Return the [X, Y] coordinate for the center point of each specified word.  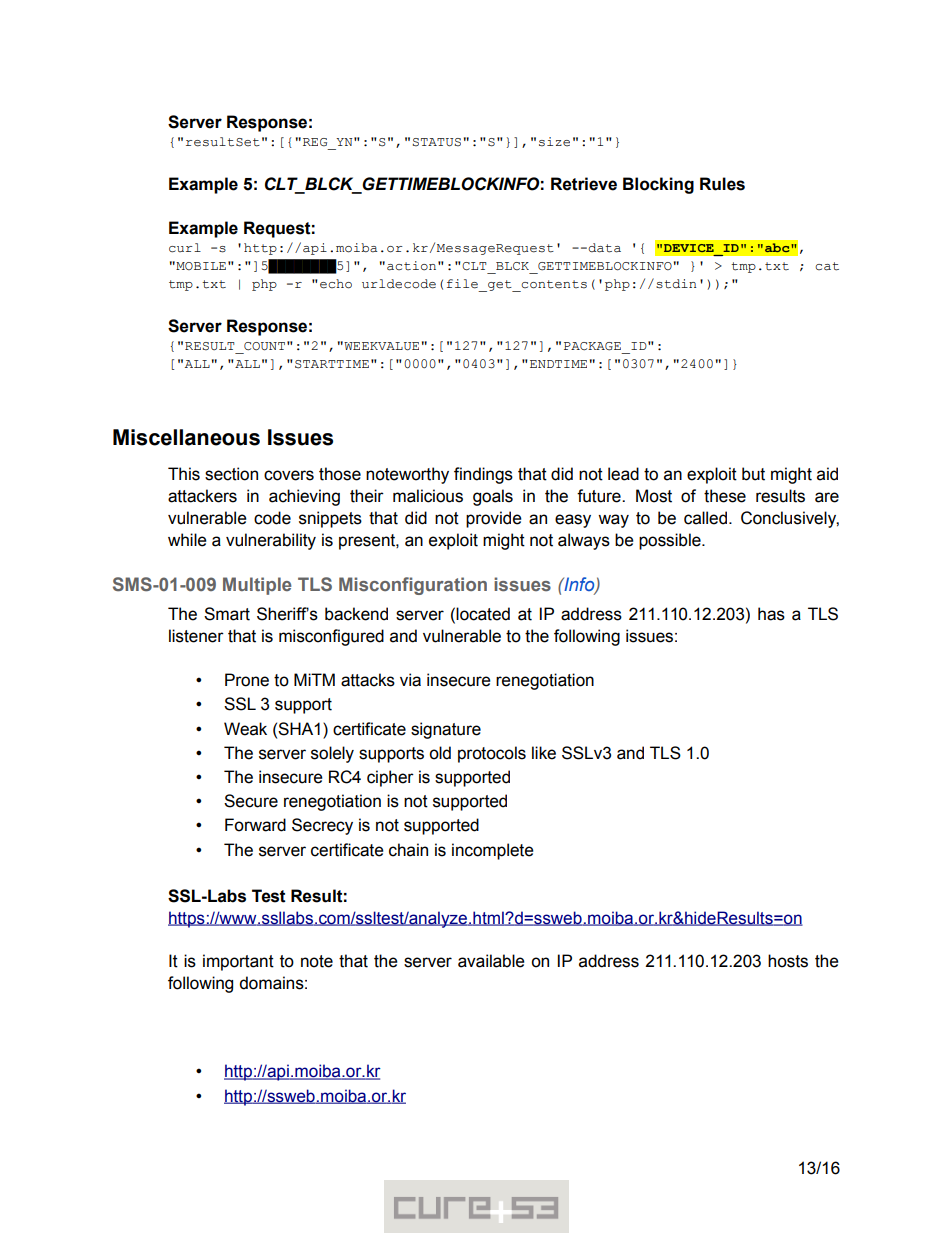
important [238, 962]
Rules [722, 184]
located [483, 614]
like [544, 753]
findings [483, 475]
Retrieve [584, 184]
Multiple [257, 586]
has [771, 614]
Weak [245, 729]
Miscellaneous [186, 437]
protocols [492, 754]
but [753, 474]
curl [185, 248]
